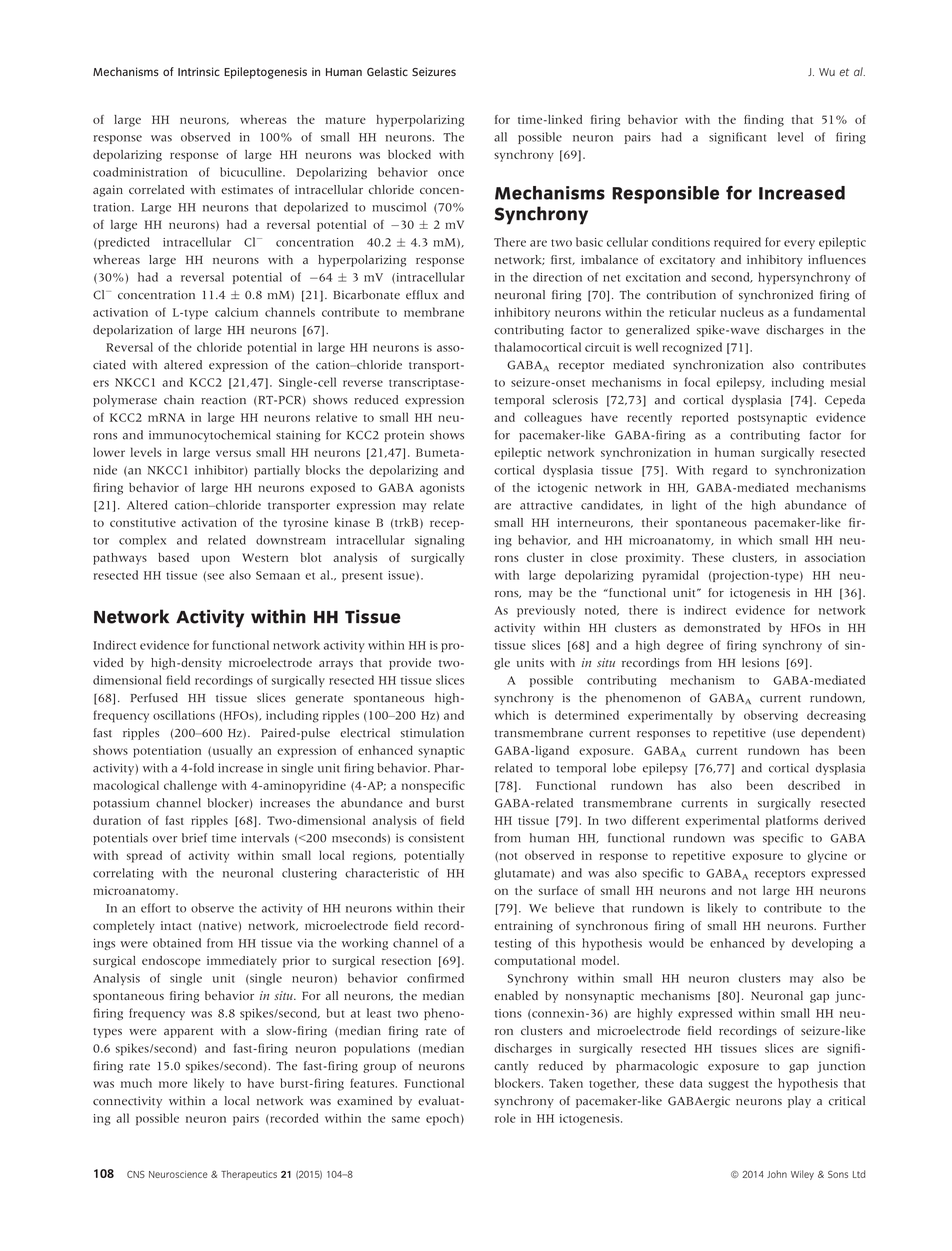  What do you see at coordinates (178, 1174) in the page?
I see `Neuroscience` at bounding box center [178, 1174].
